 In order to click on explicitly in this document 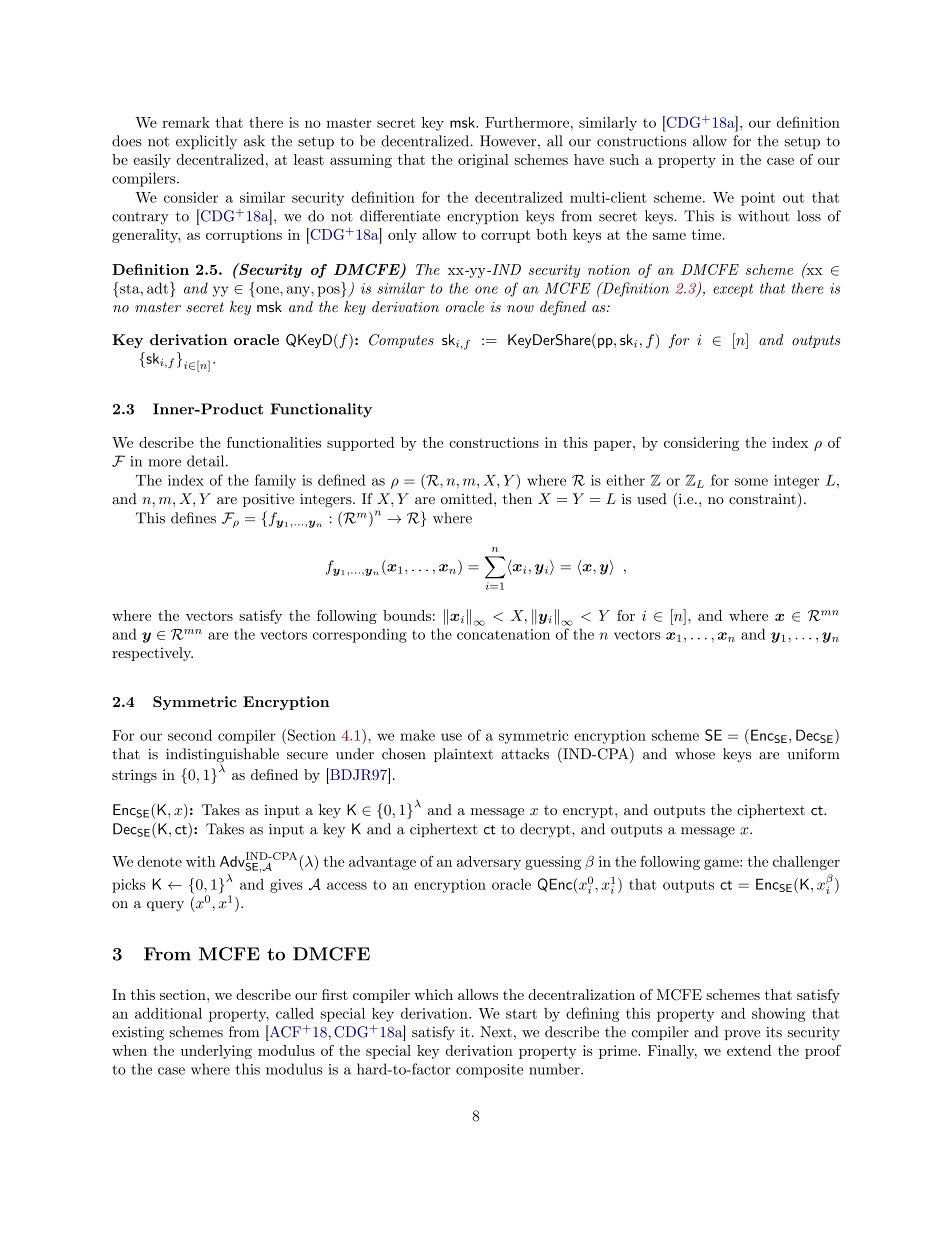, I will do `click(206, 142)`.
